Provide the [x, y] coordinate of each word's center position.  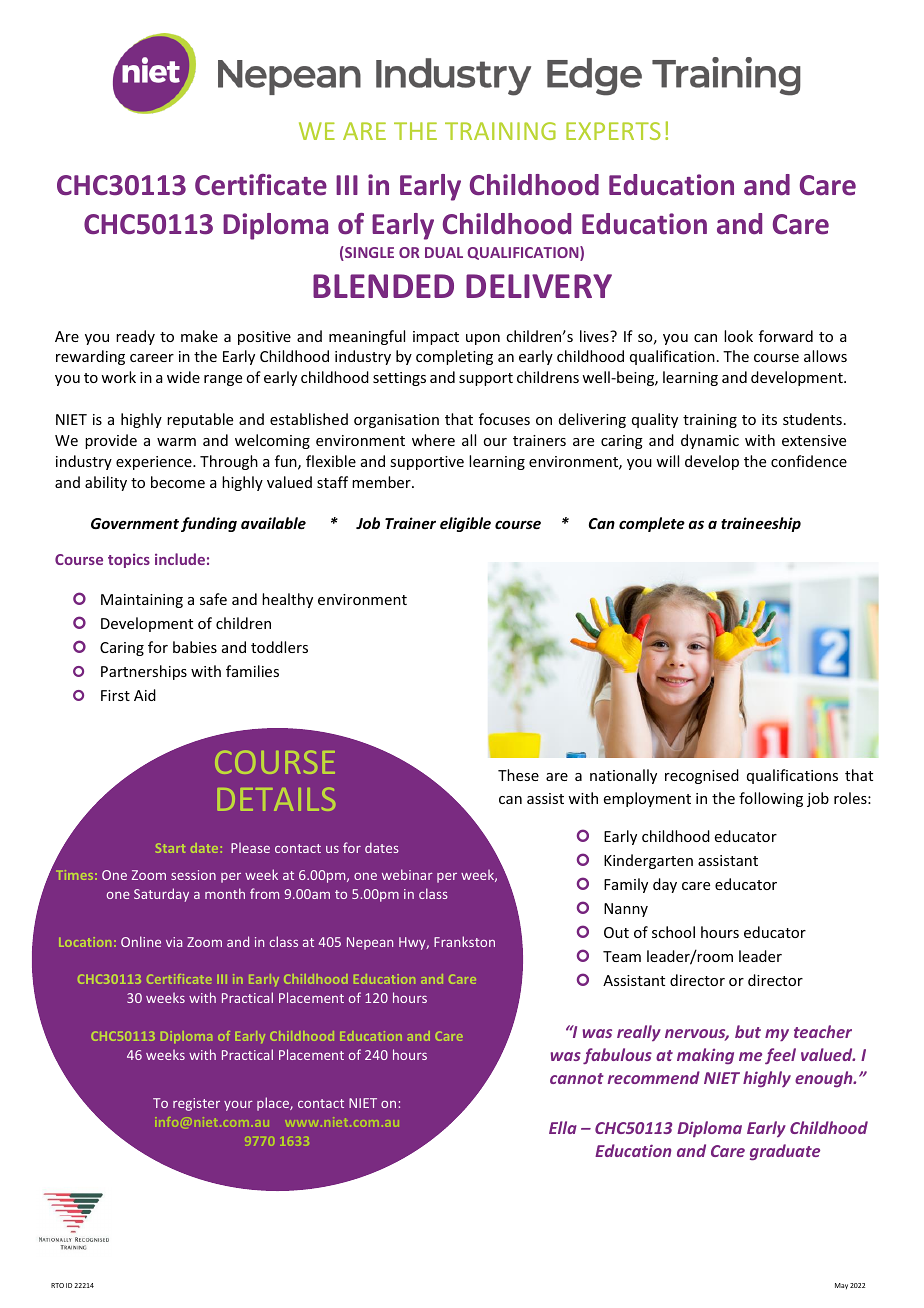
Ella [563, 1127]
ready [135, 337]
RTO [57, 1285]
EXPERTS [613, 131]
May [841, 1286]
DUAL [444, 252]
